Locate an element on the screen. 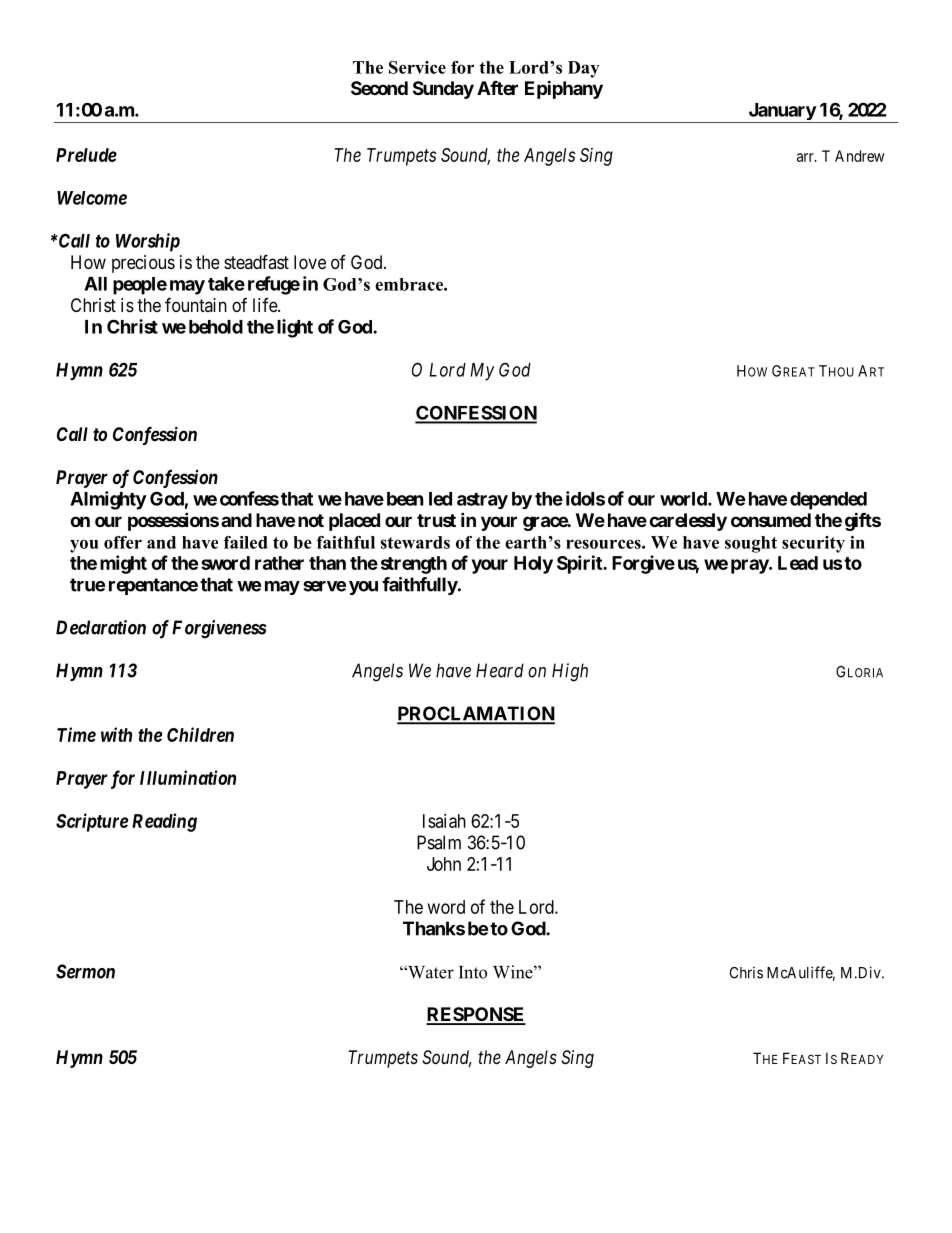  sought is located at coordinates (751, 544).
